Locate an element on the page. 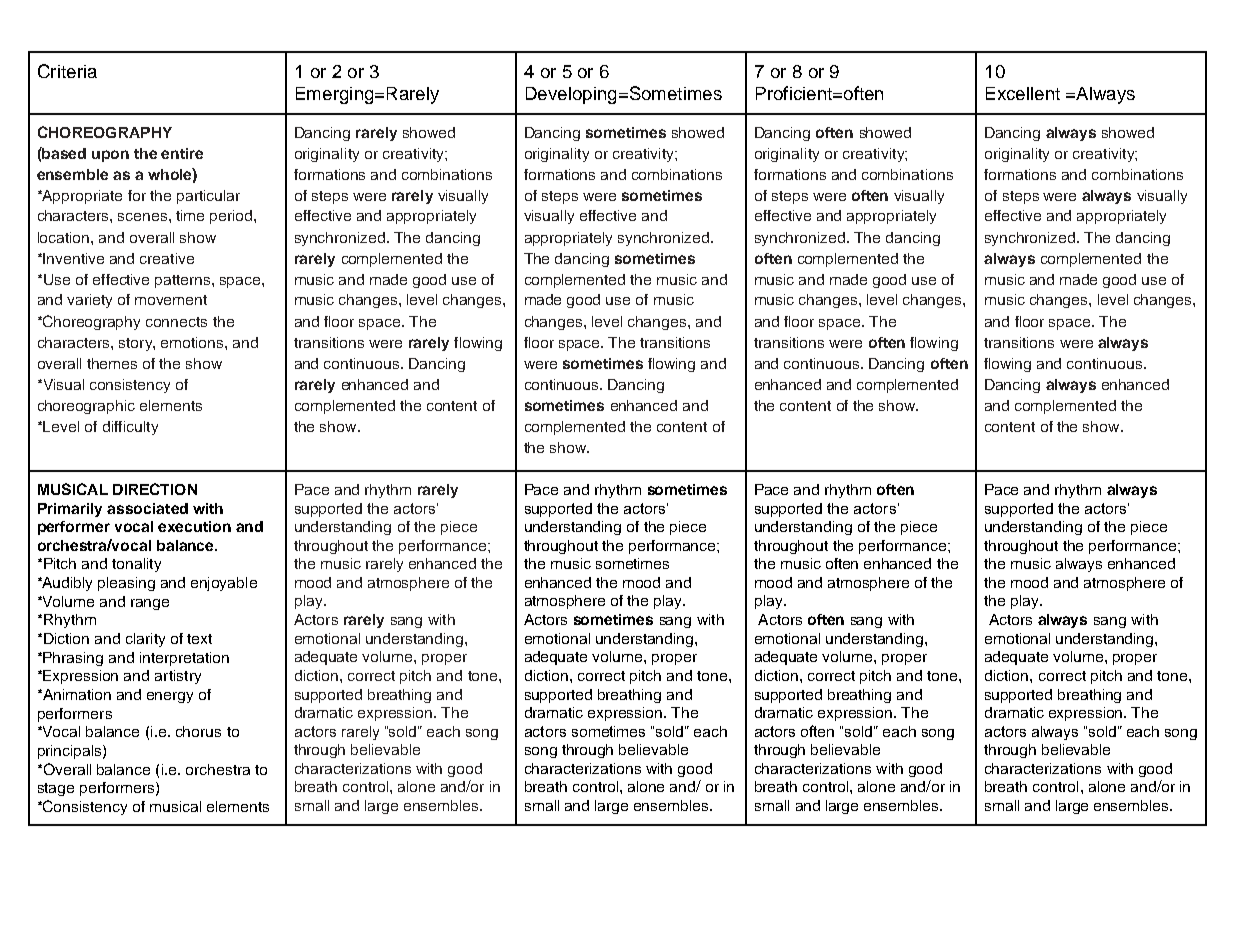  entire is located at coordinates (182, 153).
